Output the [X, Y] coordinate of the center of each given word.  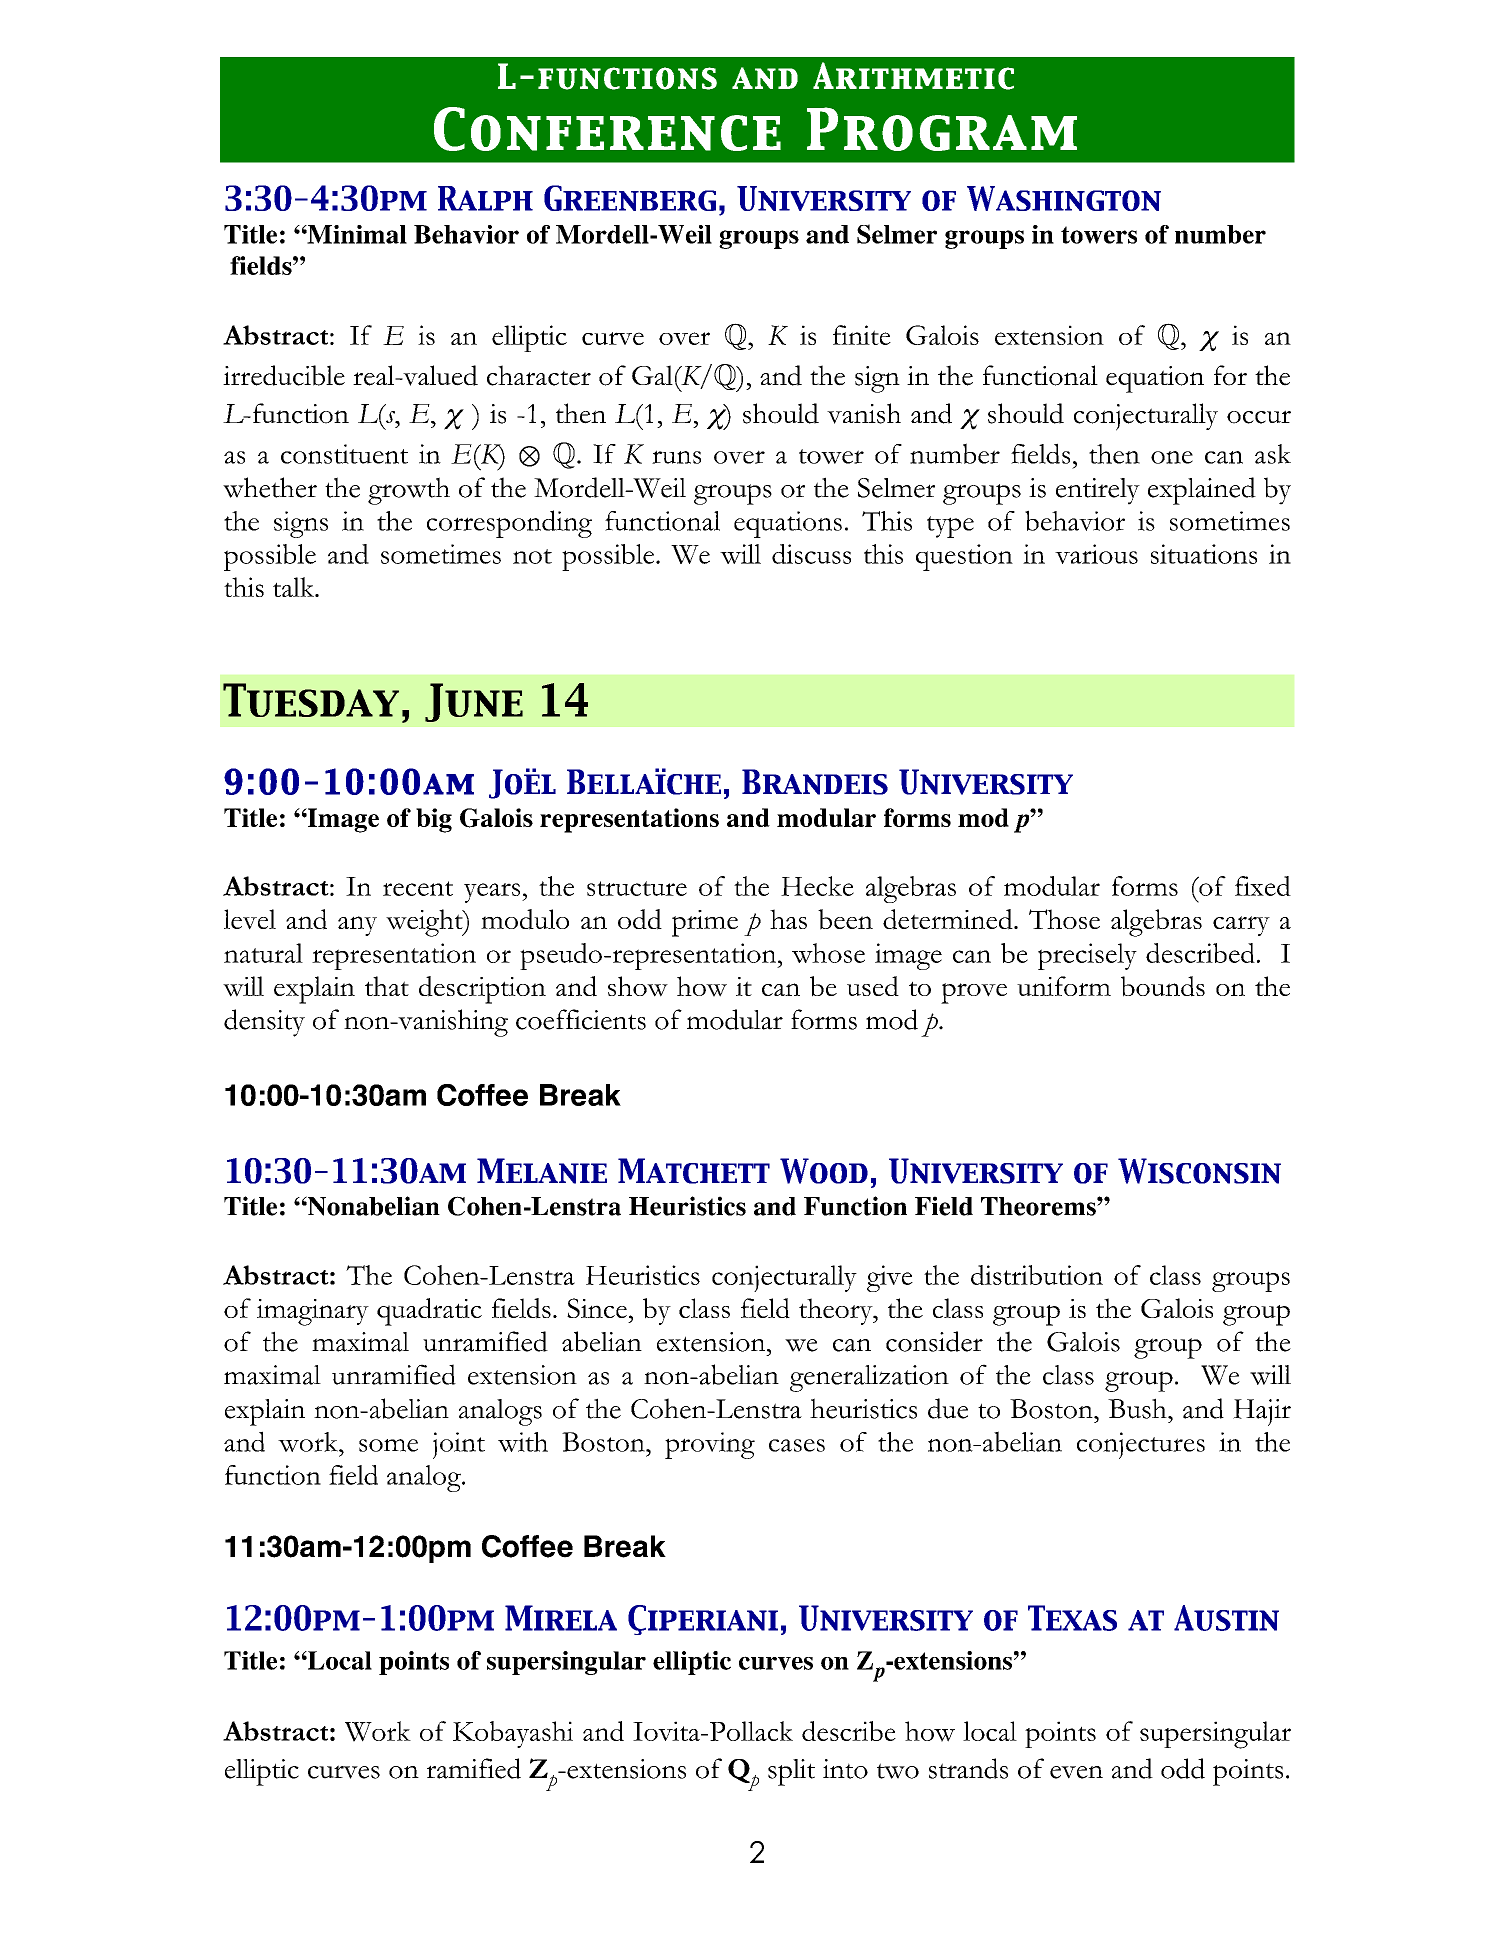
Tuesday [311, 700]
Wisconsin [1199, 1171]
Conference [607, 129]
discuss [811, 554]
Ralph [485, 198]
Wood [824, 1171]
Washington [1064, 198]
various [1096, 554]
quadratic [429, 1312]
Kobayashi [513, 1734]
